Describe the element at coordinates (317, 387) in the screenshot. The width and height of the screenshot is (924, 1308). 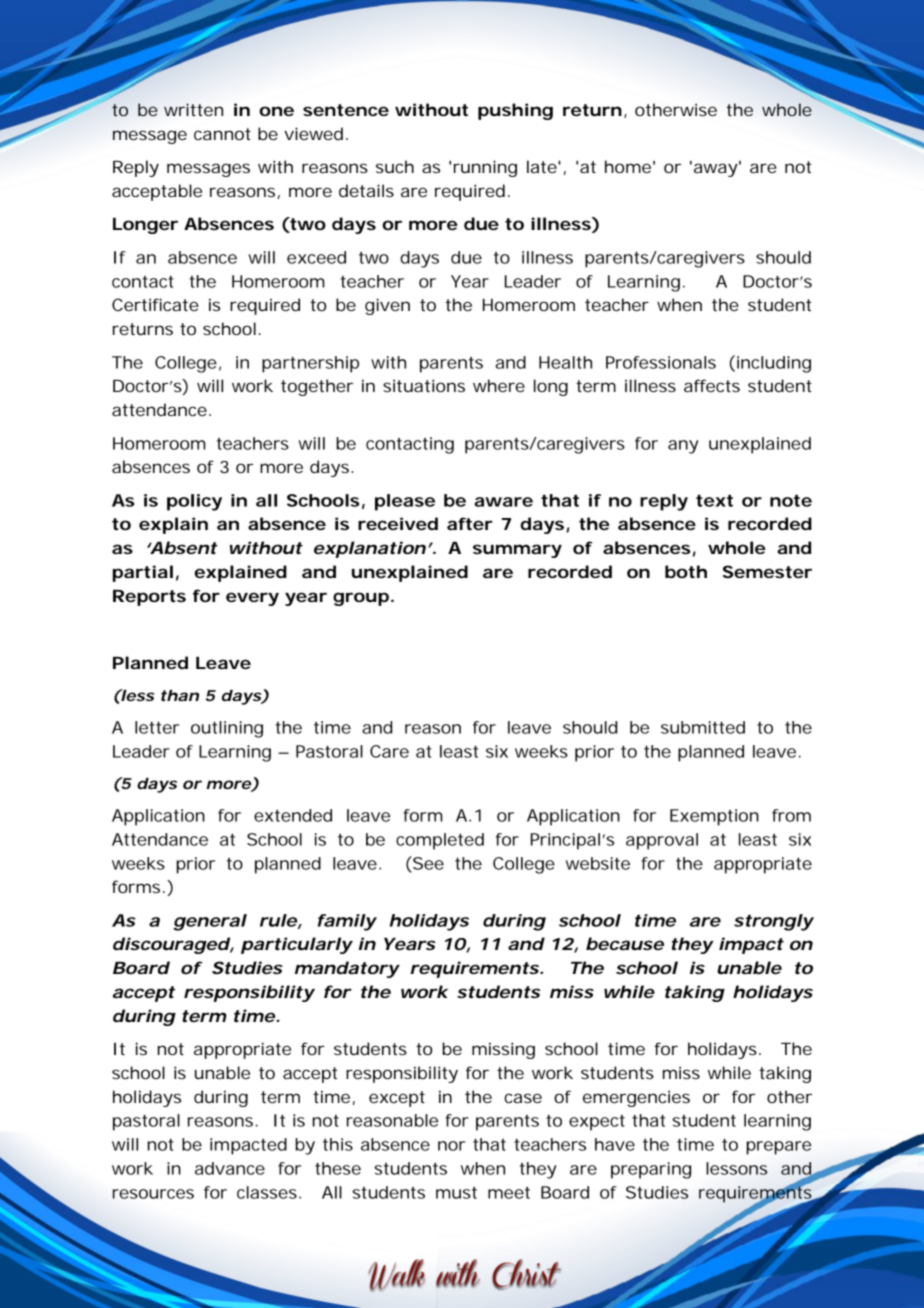
I see `together` at that location.
